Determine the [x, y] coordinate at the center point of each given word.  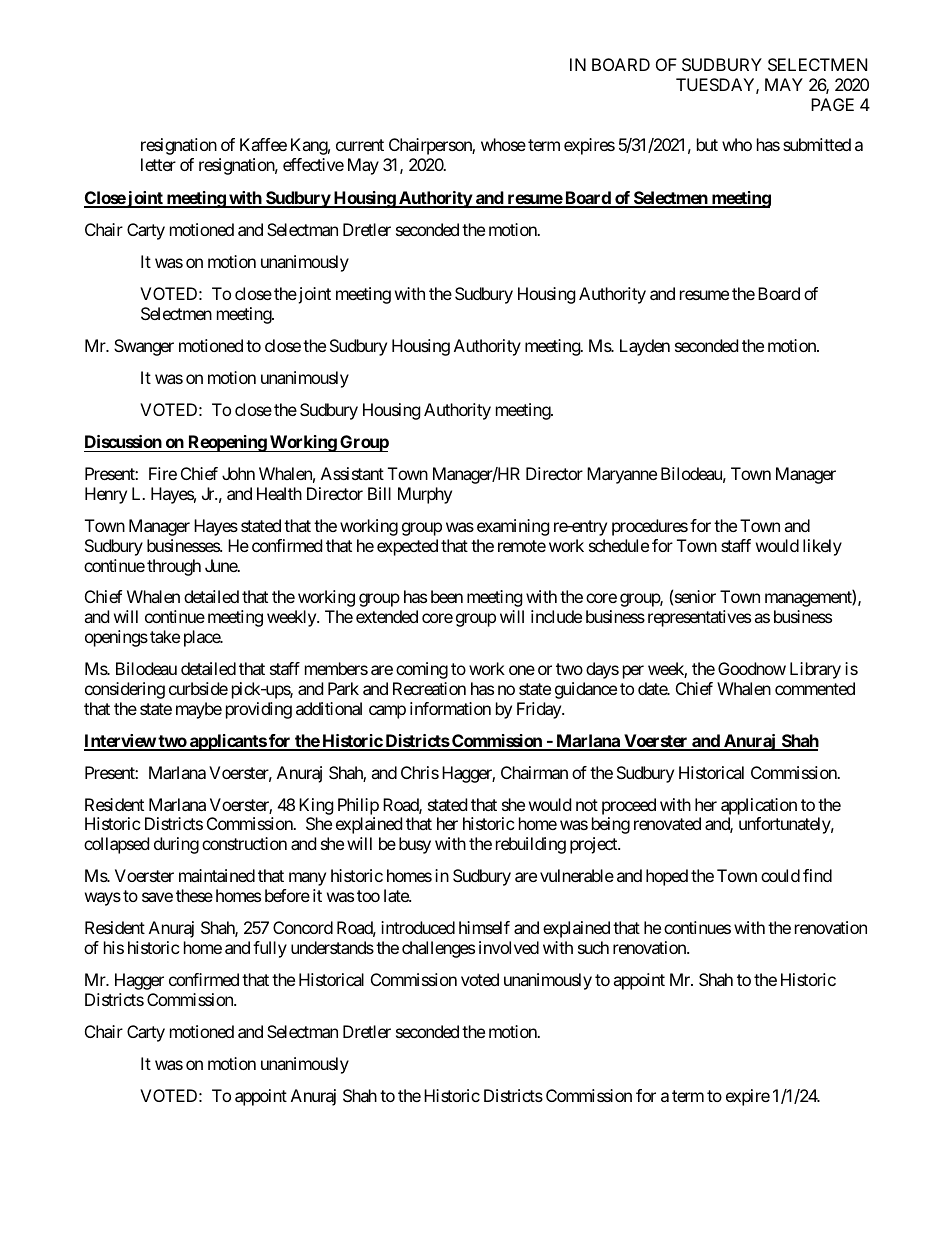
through [174, 567]
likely [822, 547]
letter [158, 164]
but [707, 144]
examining [513, 527]
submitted [817, 144]
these [194, 895]
